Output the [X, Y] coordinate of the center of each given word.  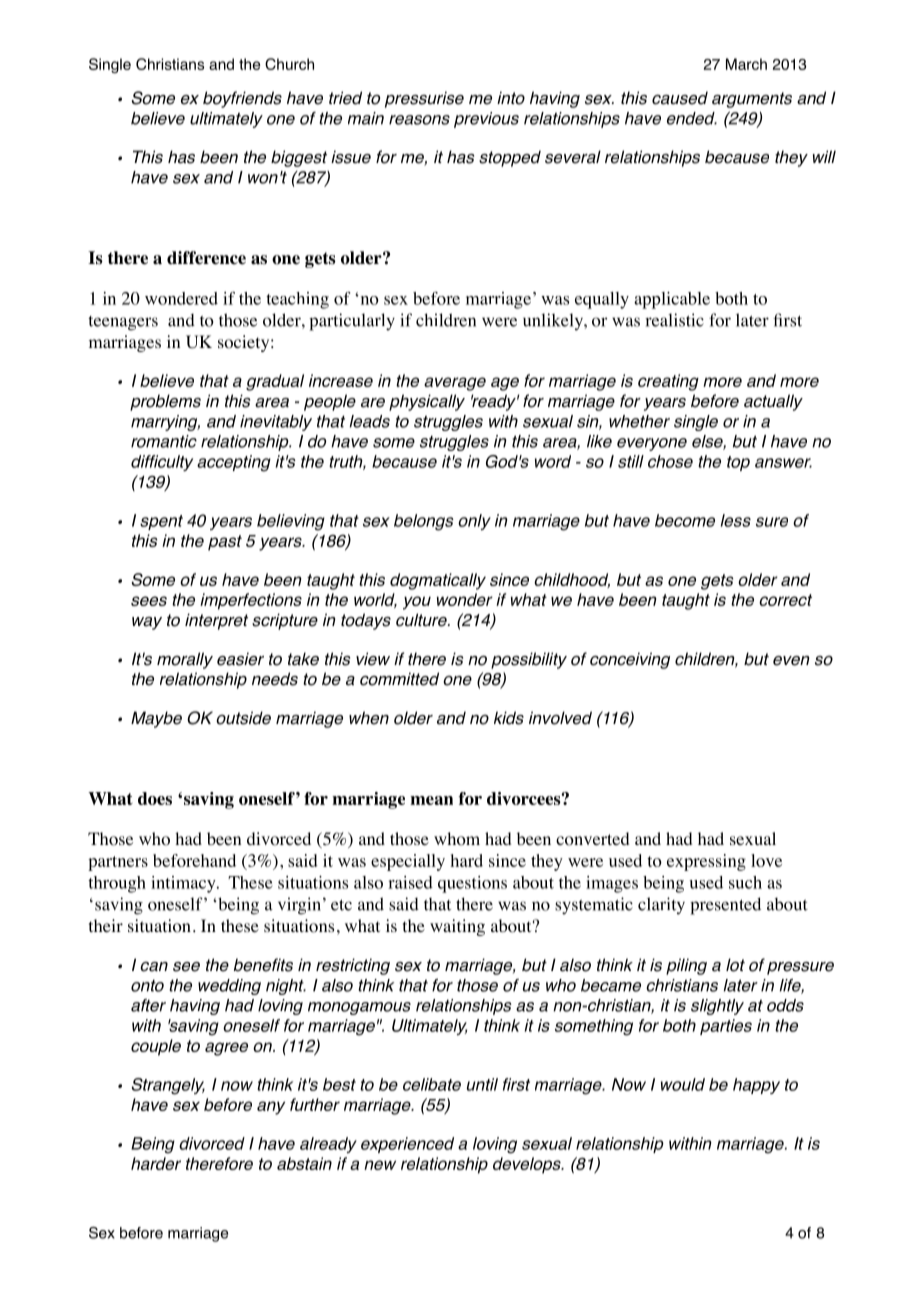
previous [486, 120]
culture [422, 620]
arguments [752, 100]
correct [785, 600]
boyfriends [242, 99]
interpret [216, 621]
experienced [407, 1145]
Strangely [168, 1086]
